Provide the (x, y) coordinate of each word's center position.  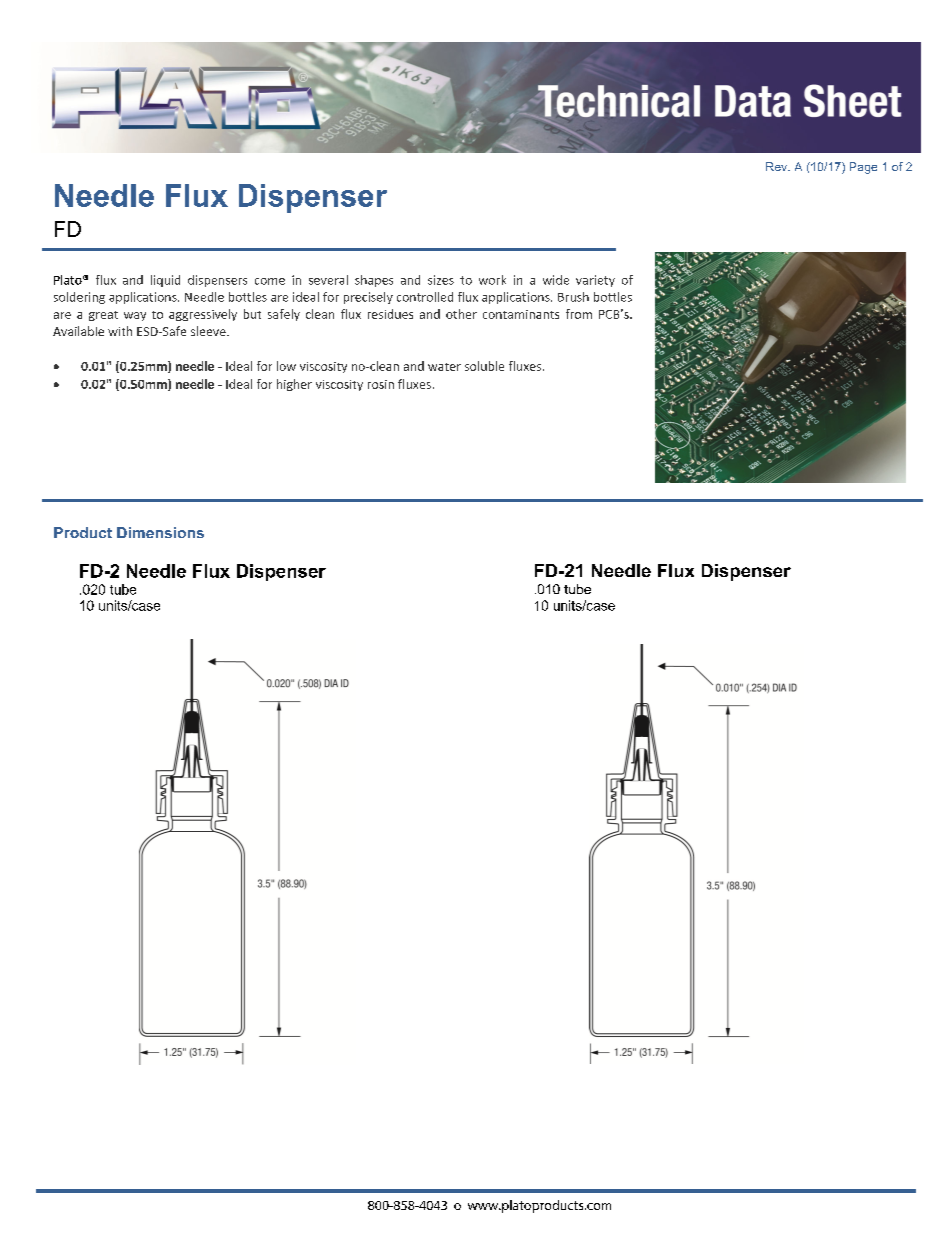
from (579, 314)
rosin (381, 384)
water (444, 367)
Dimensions (160, 532)
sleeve (209, 331)
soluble (484, 366)
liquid (165, 281)
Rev (778, 166)
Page (863, 168)
